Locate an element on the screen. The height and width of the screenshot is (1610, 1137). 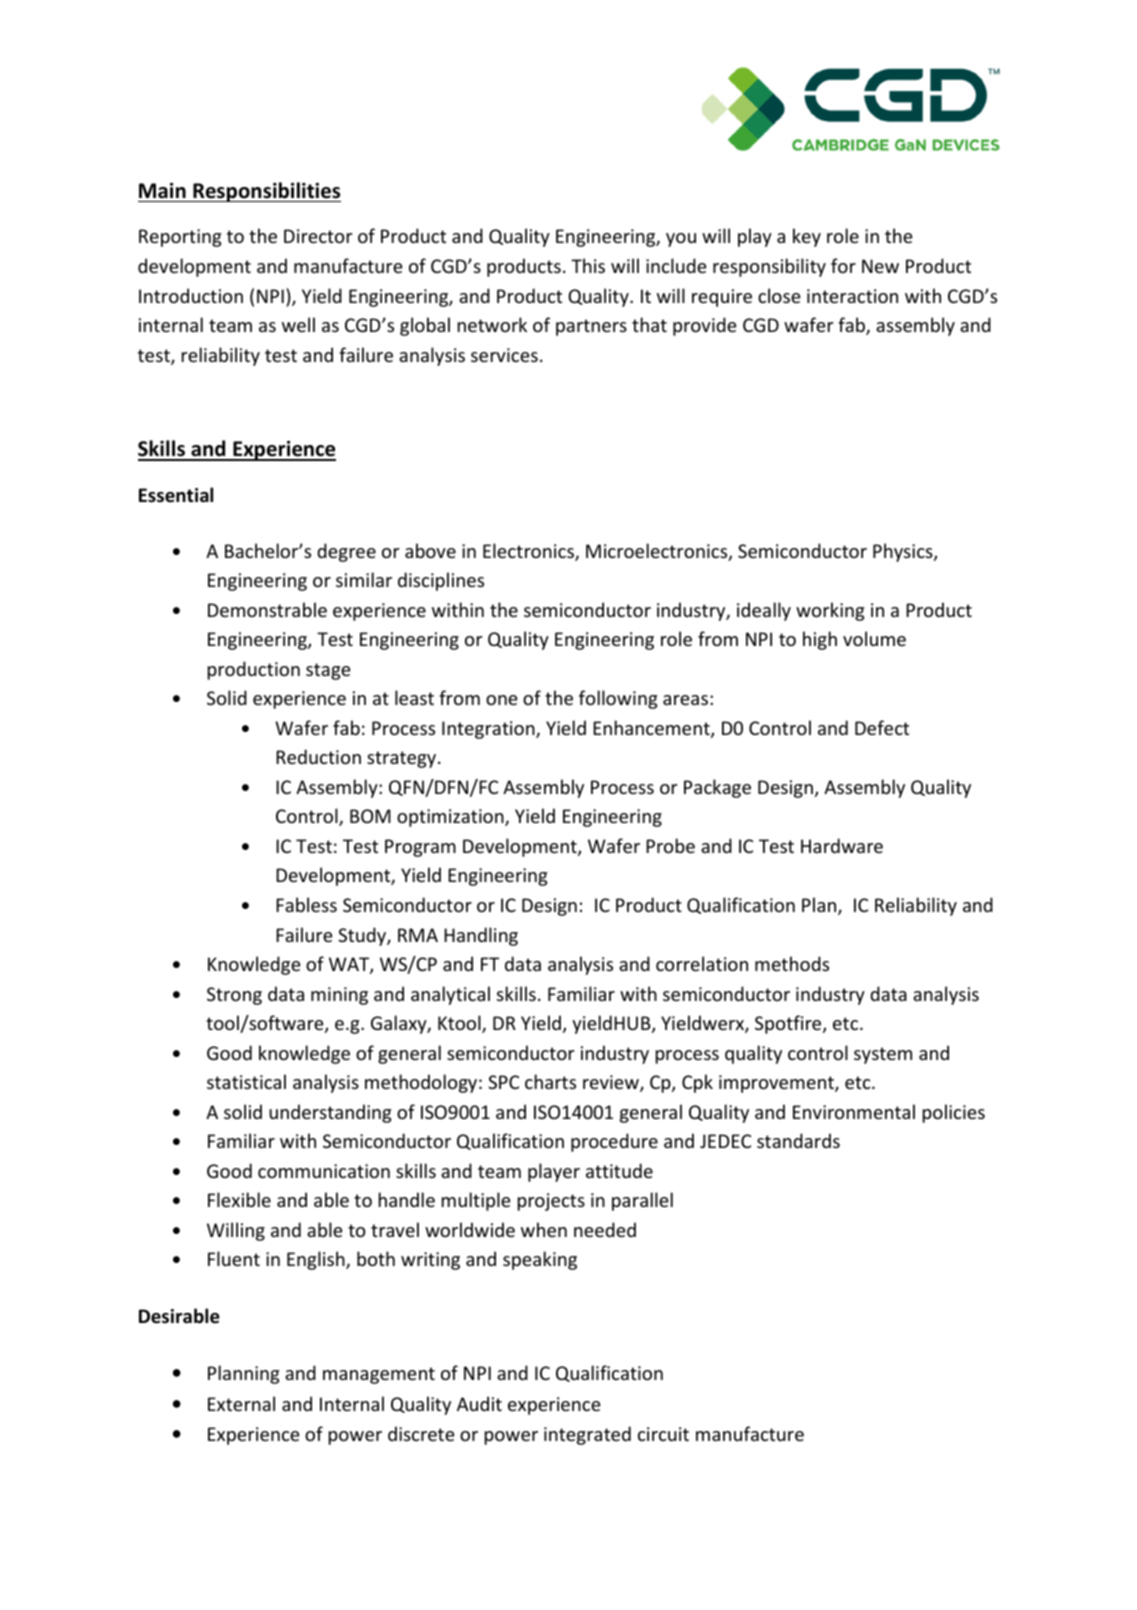
Reduction is located at coordinates (318, 756).
